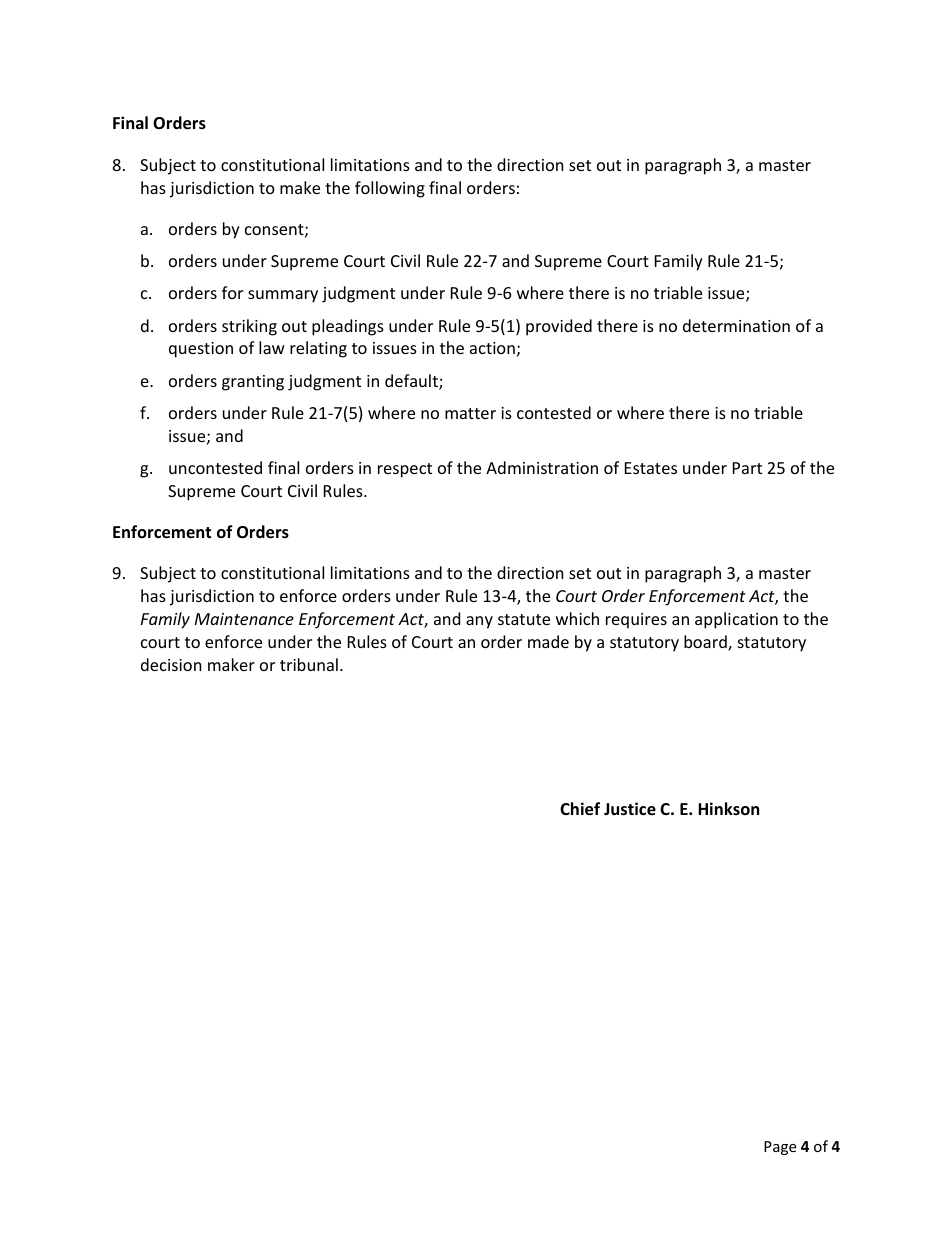 This screenshot has width=952, height=1233. What do you see at coordinates (736, 325) in the screenshot?
I see `determination` at bounding box center [736, 325].
